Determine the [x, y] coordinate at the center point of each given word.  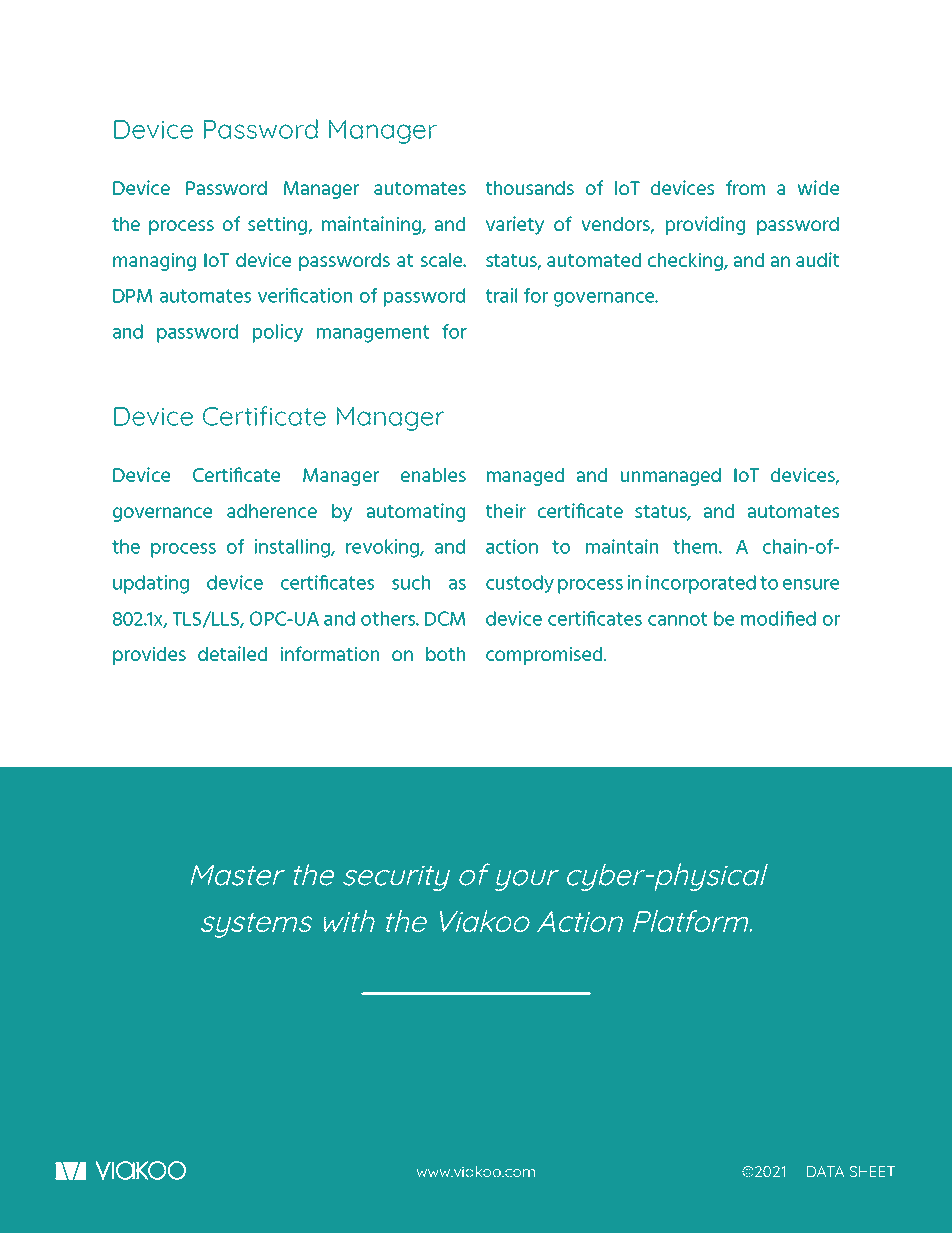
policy [278, 333]
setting [278, 225]
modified [778, 618]
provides [149, 655]
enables [433, 475]
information [330, 653]
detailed [232, 653]
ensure [811, 584]
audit [817, 259]
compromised [545, 655]
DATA [825, 1171]
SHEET [873, 1171]
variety [515, 225]
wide [818, 187]
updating [151, 584]
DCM [445, 618]
